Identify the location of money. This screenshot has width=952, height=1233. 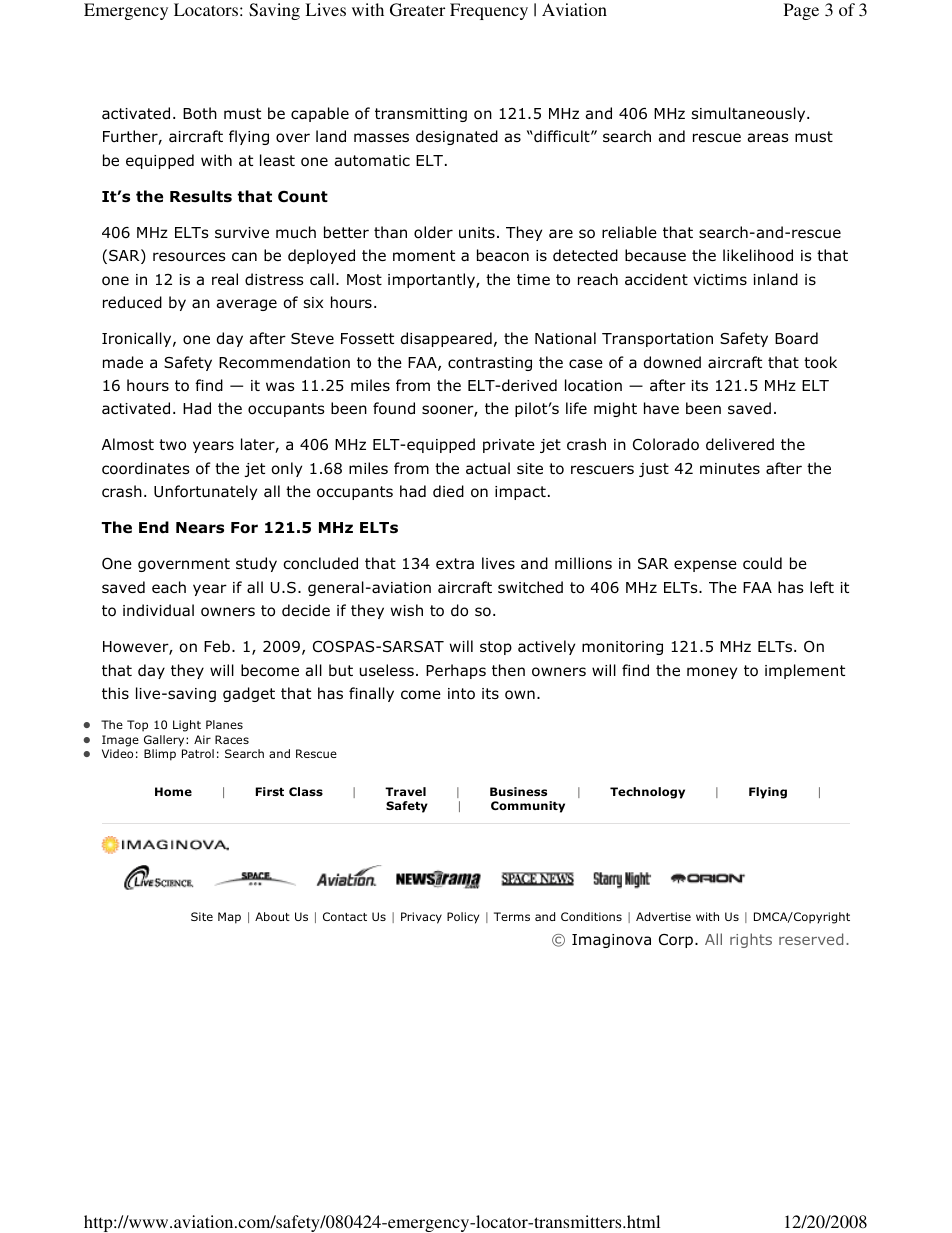
(712, 673).
